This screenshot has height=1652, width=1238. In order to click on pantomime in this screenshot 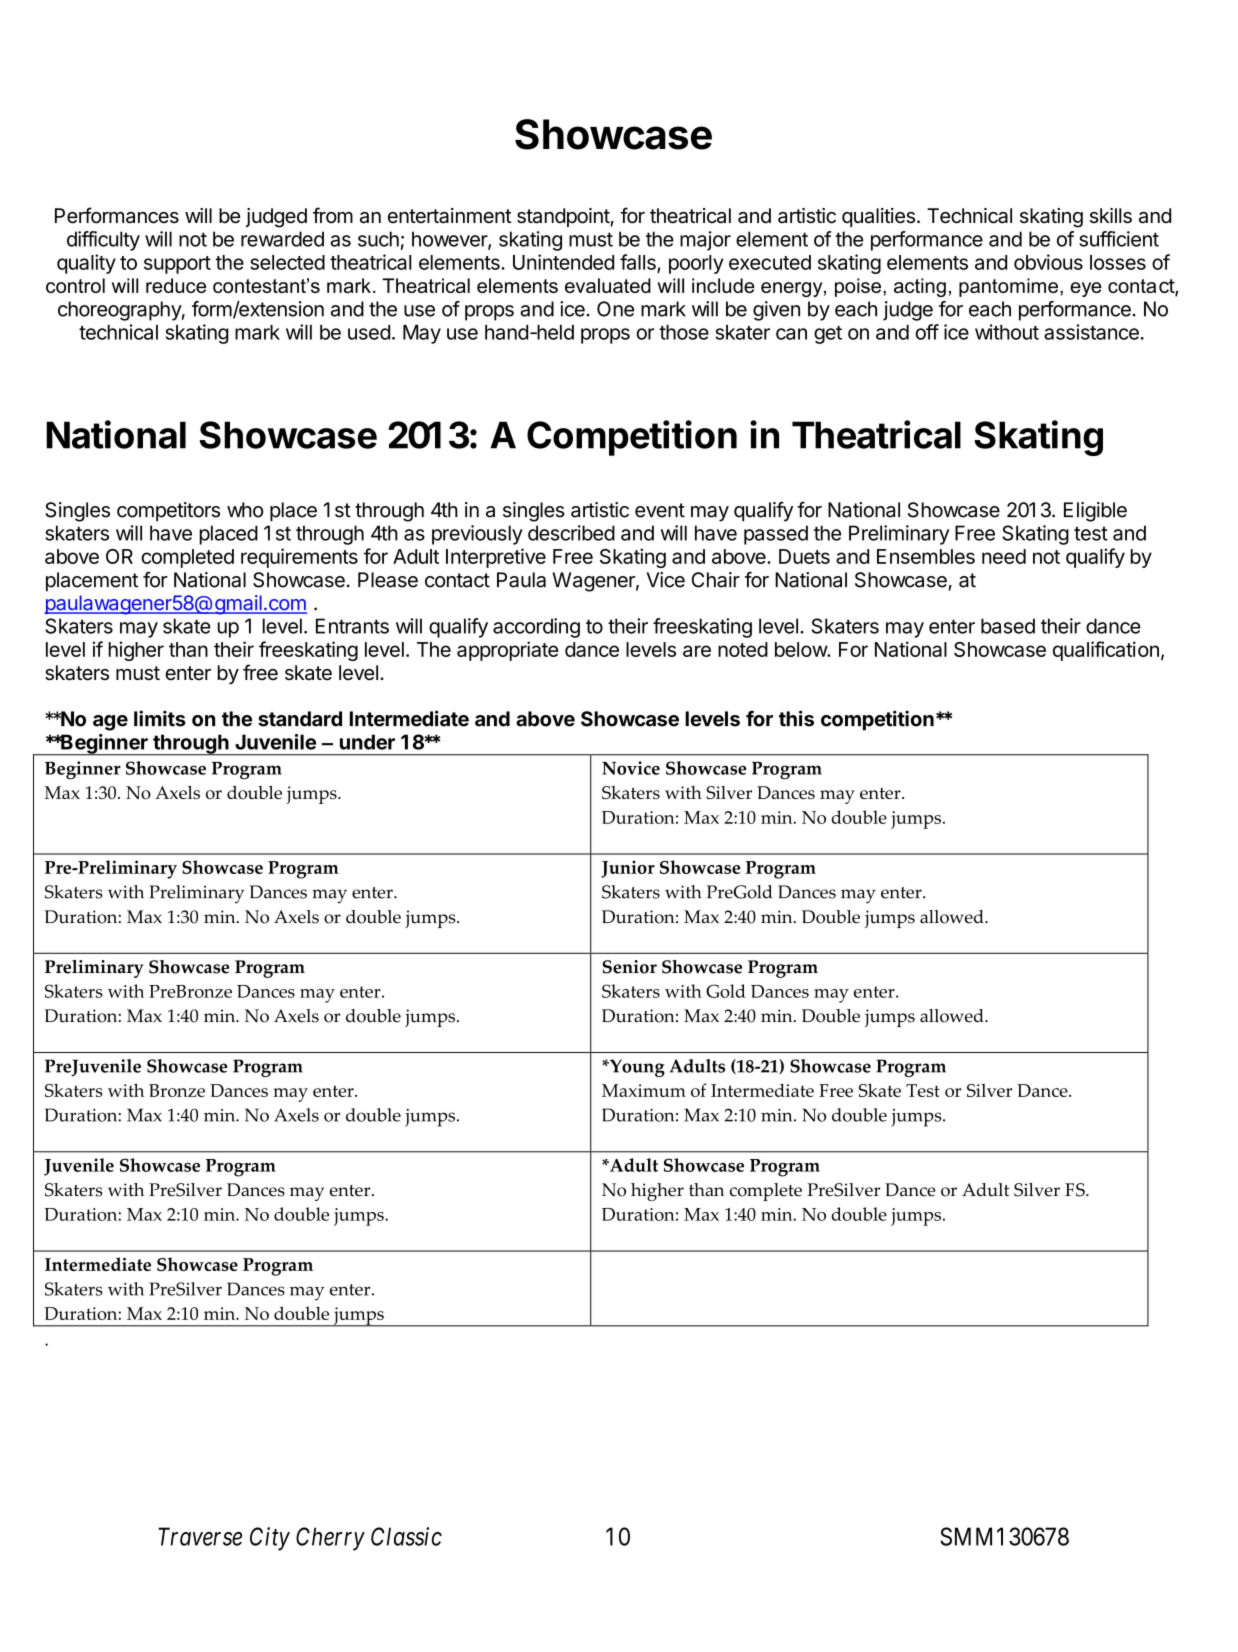, I will do `click(1008, 287)`.
